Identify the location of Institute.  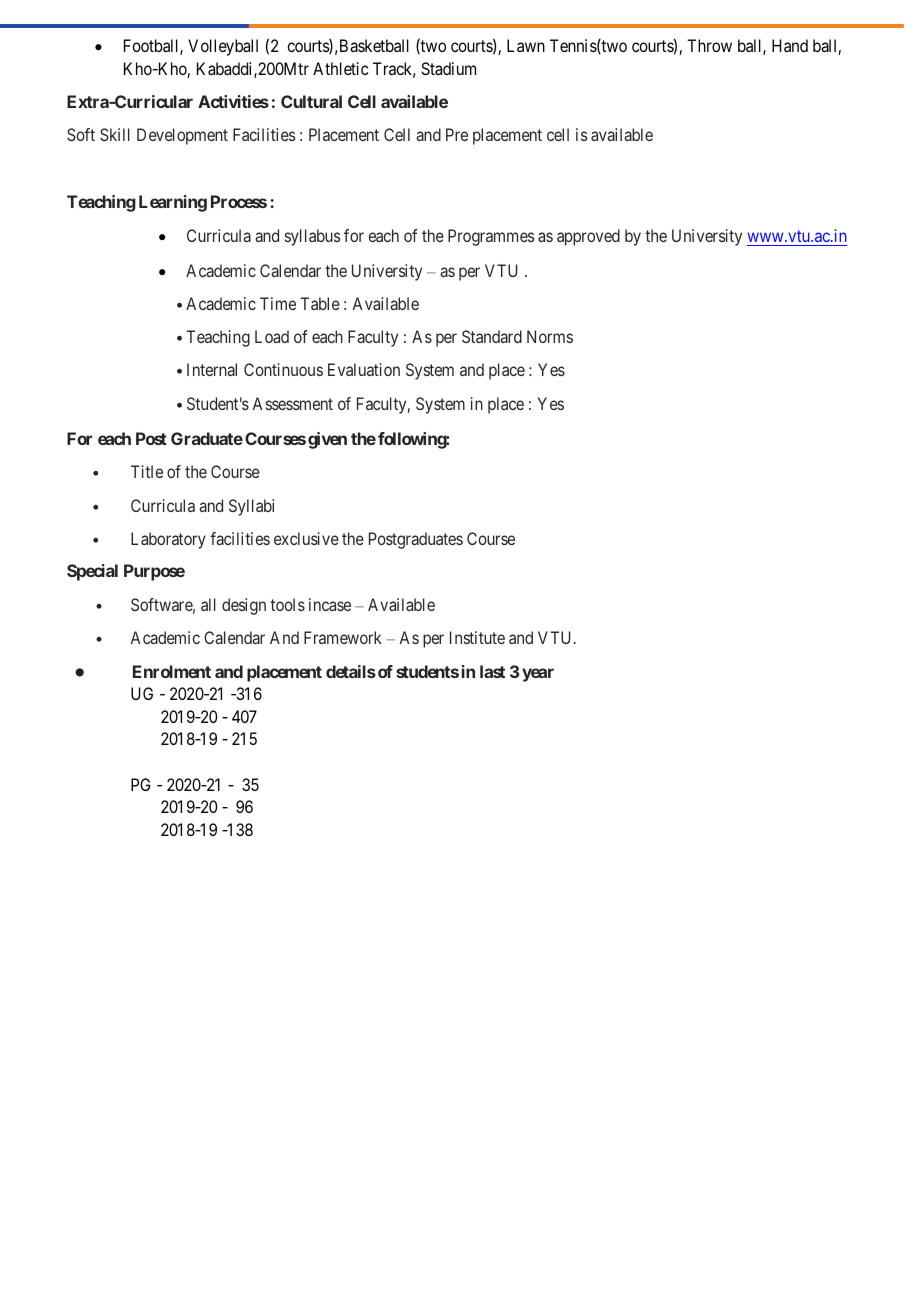
(477, 637).
